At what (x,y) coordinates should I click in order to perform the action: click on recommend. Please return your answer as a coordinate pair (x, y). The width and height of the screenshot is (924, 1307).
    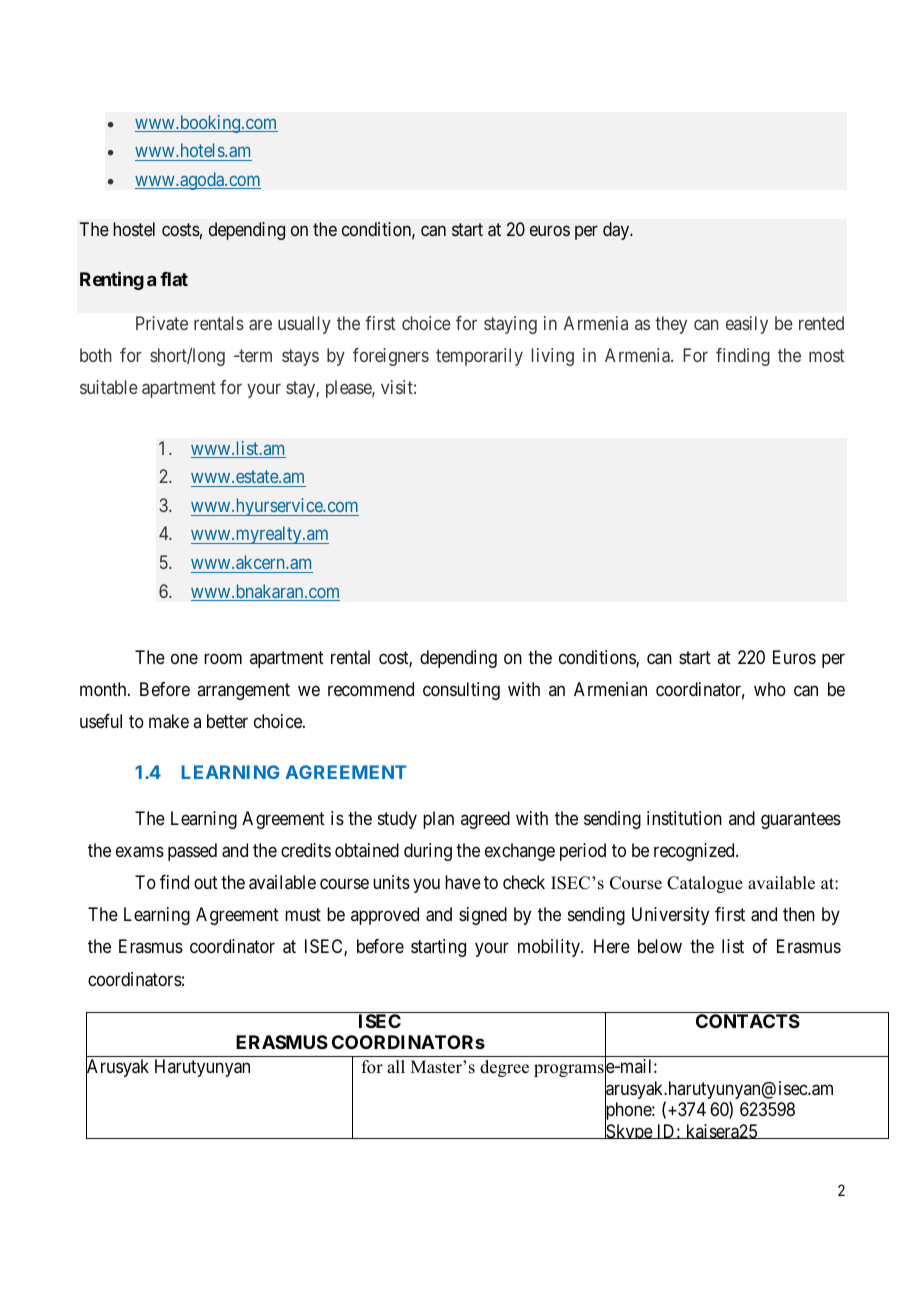
    Looking at the image, I should click on (371, 689).
